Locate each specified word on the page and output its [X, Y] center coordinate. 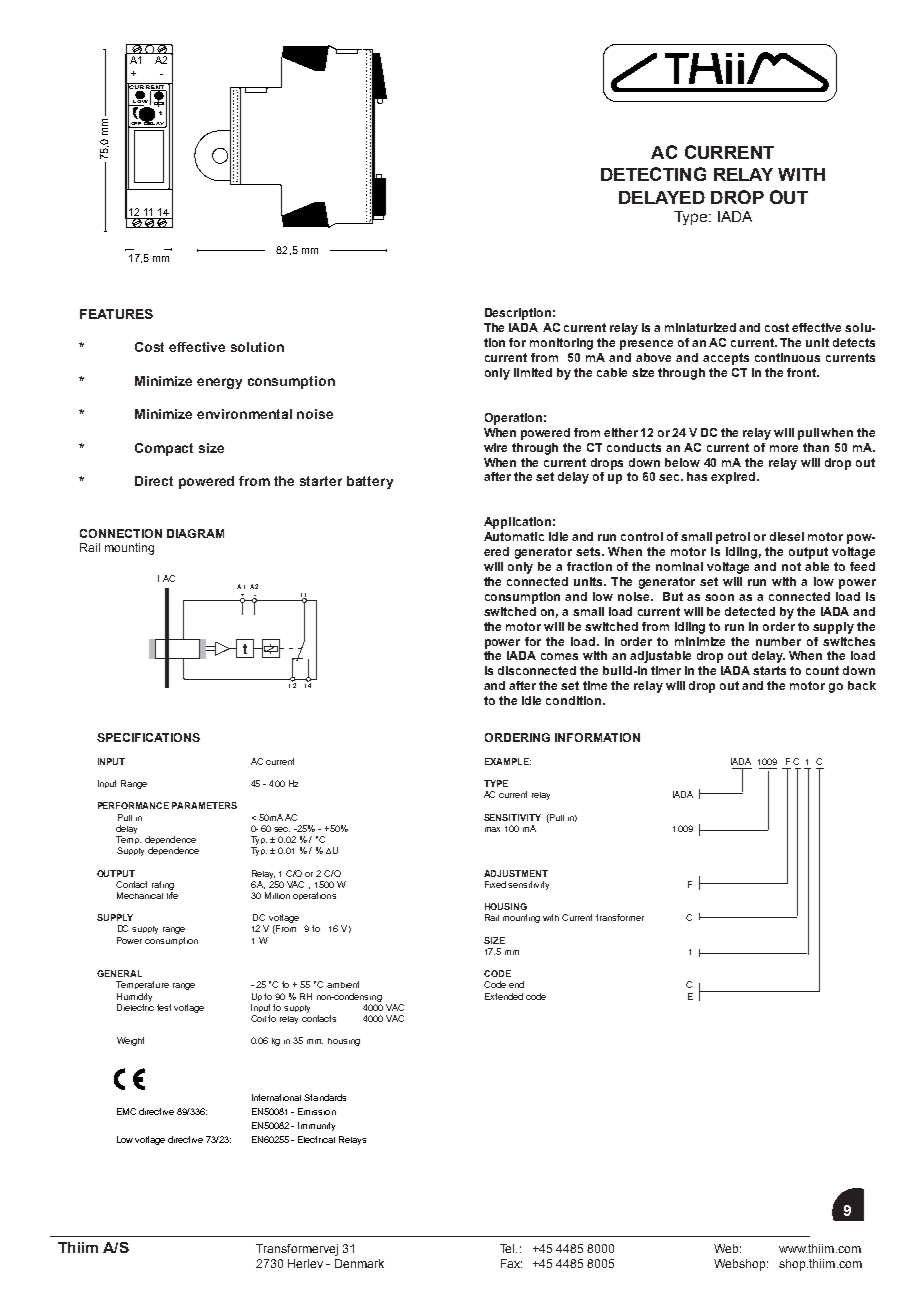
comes [559, 656]
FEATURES [116, 314]
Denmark [359, 1263]
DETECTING [653, 174]
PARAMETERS [204, 805]
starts [769, 670]
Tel [508, 1248]
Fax [511, 1263]
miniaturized [700, 327]
